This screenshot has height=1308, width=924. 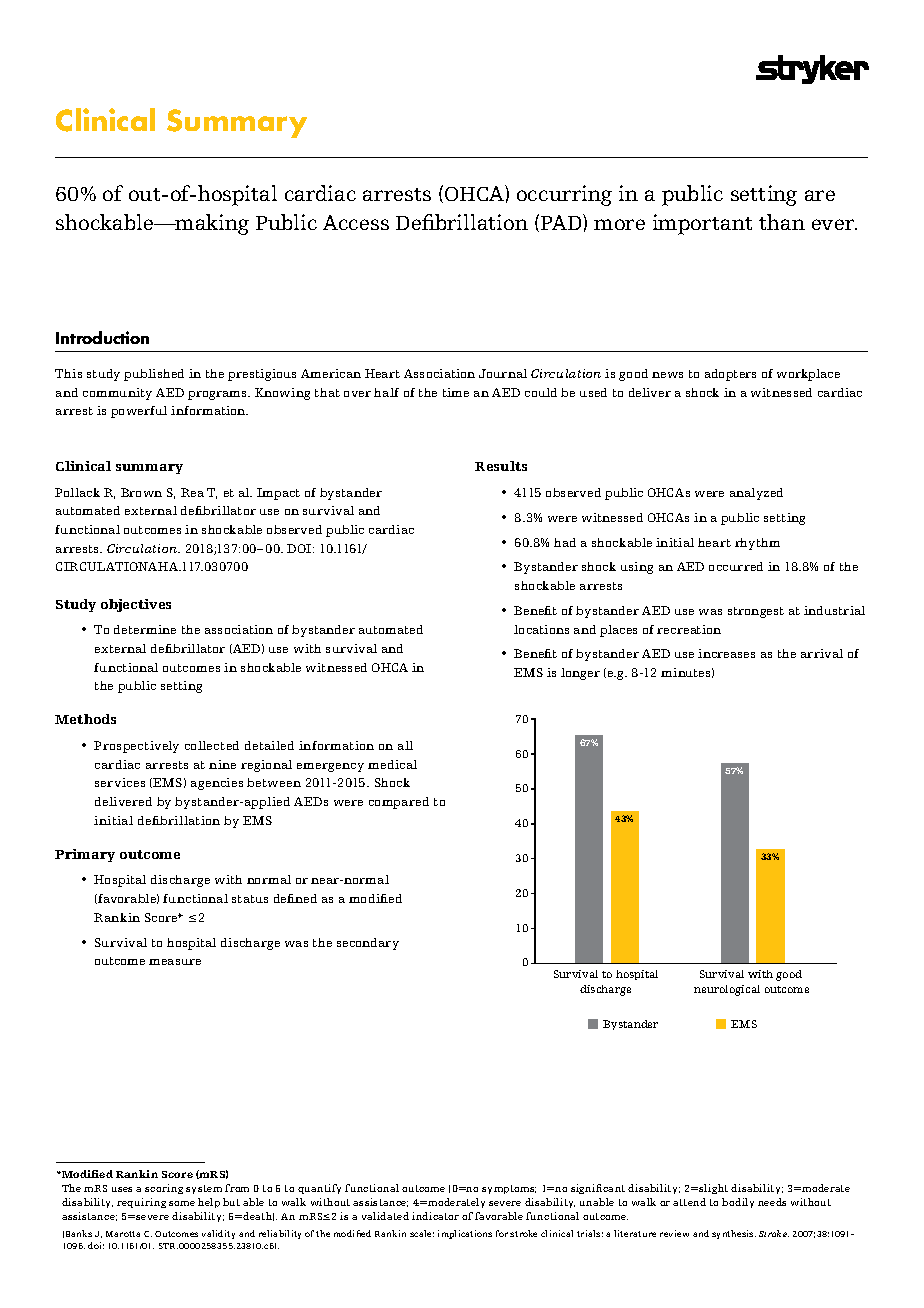 I want to click on strongest, so click(x=756, y=612).
